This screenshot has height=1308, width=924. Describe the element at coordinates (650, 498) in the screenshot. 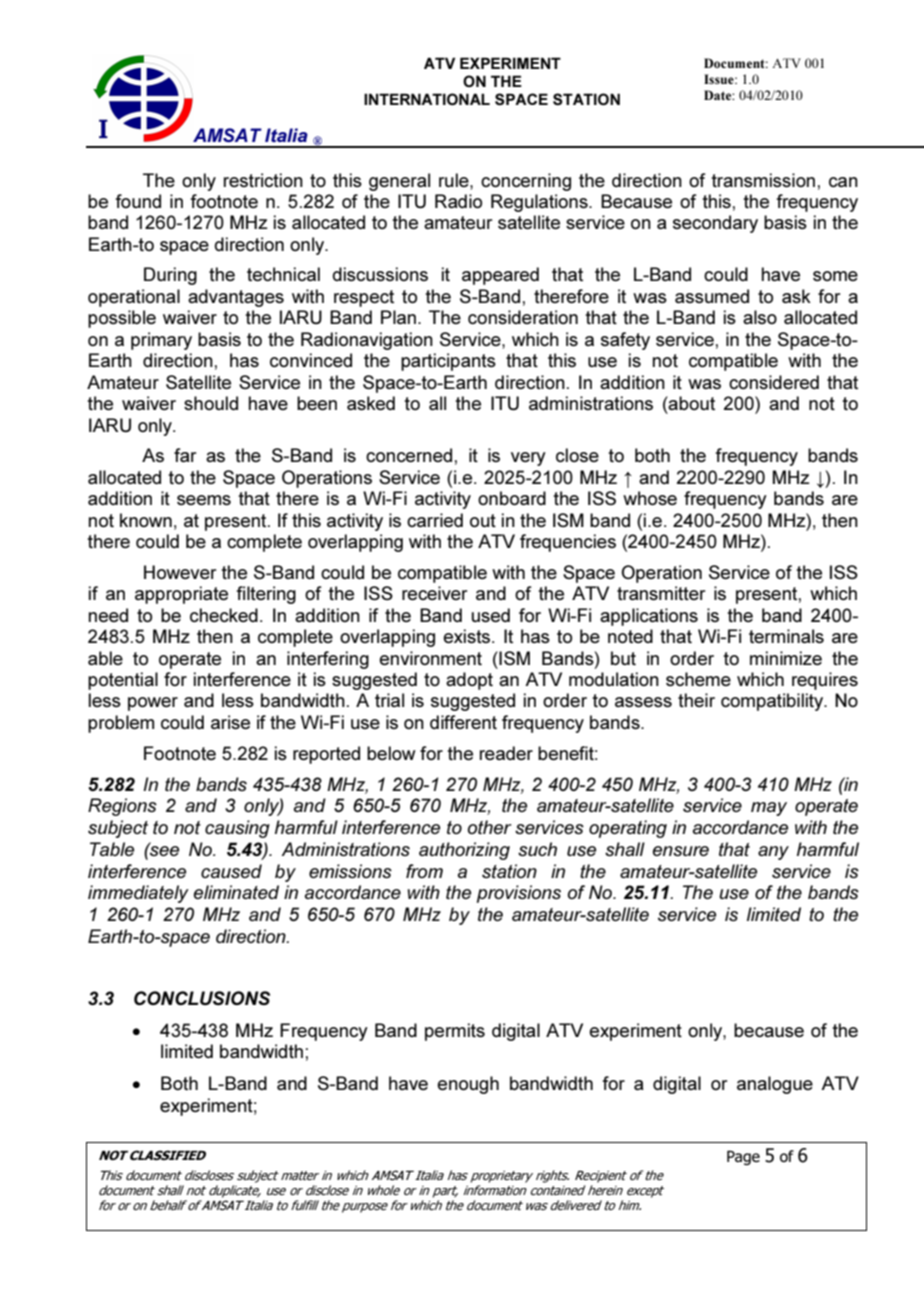

I see `whose` at that location.
